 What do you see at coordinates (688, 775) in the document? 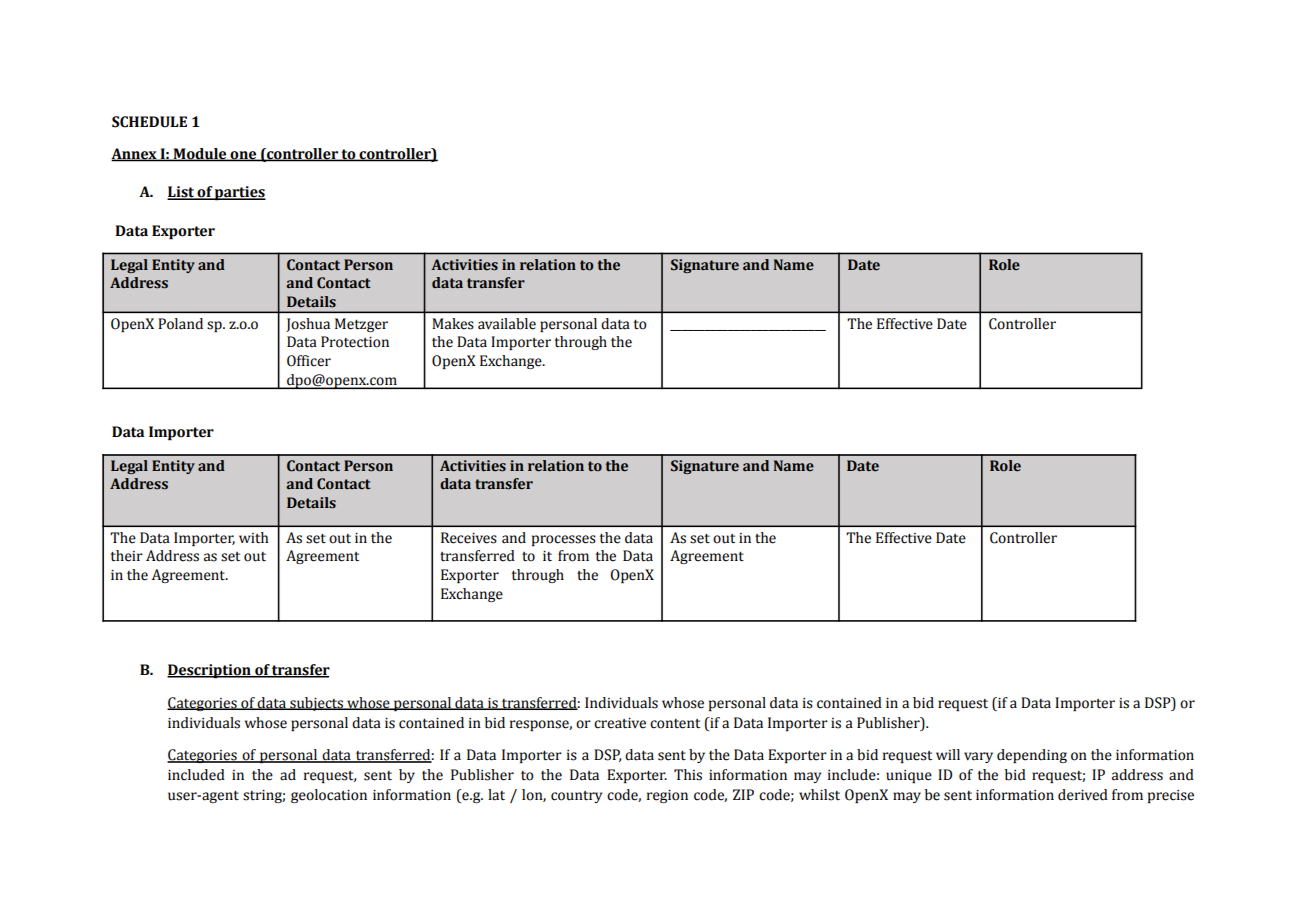
I see `This` at bounding box center [688, 775].
